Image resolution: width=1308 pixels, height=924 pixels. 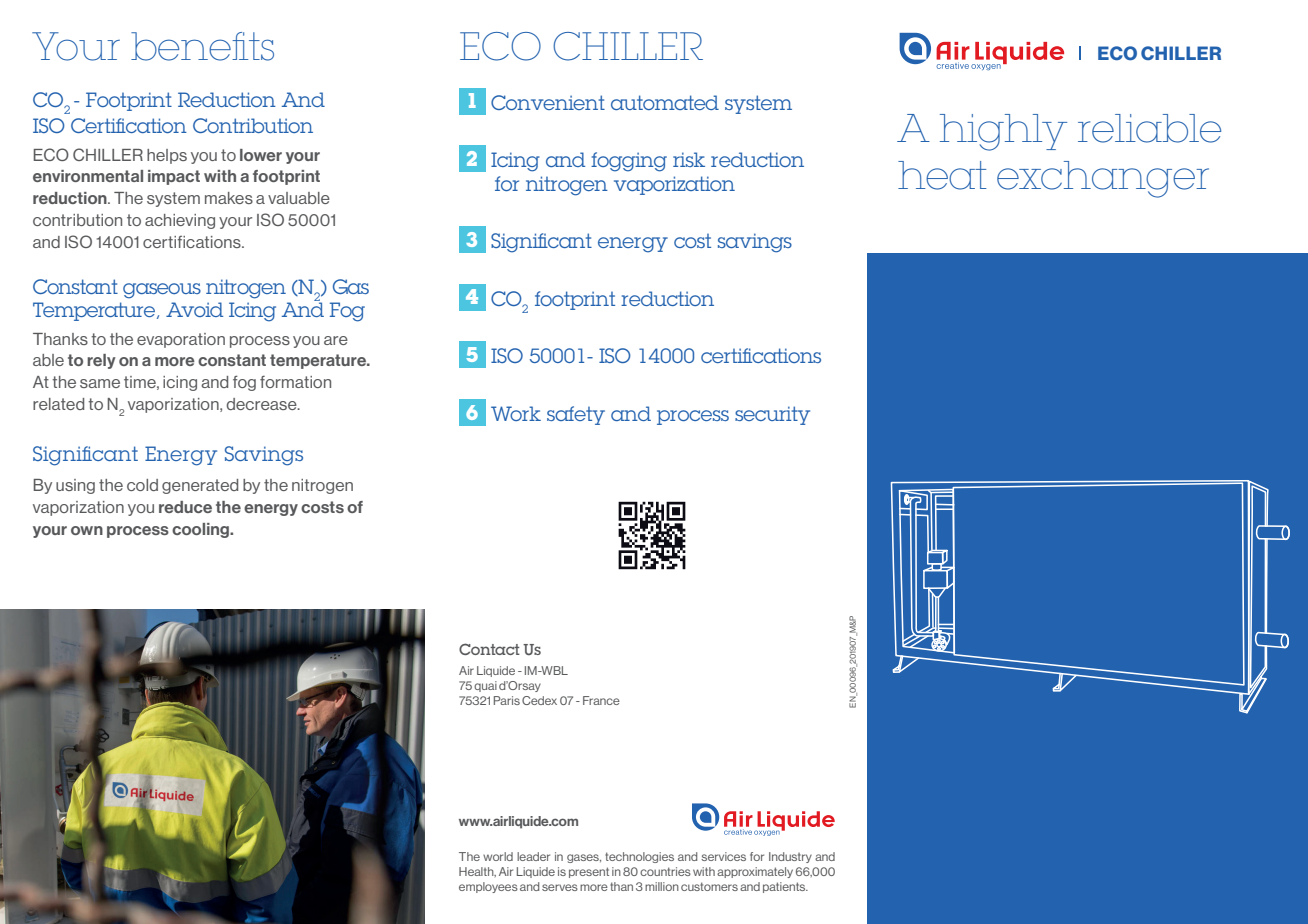 What do you see at coordinates (202, 46) in the image?
I see `benefits` at bounding box center [202, 46].
